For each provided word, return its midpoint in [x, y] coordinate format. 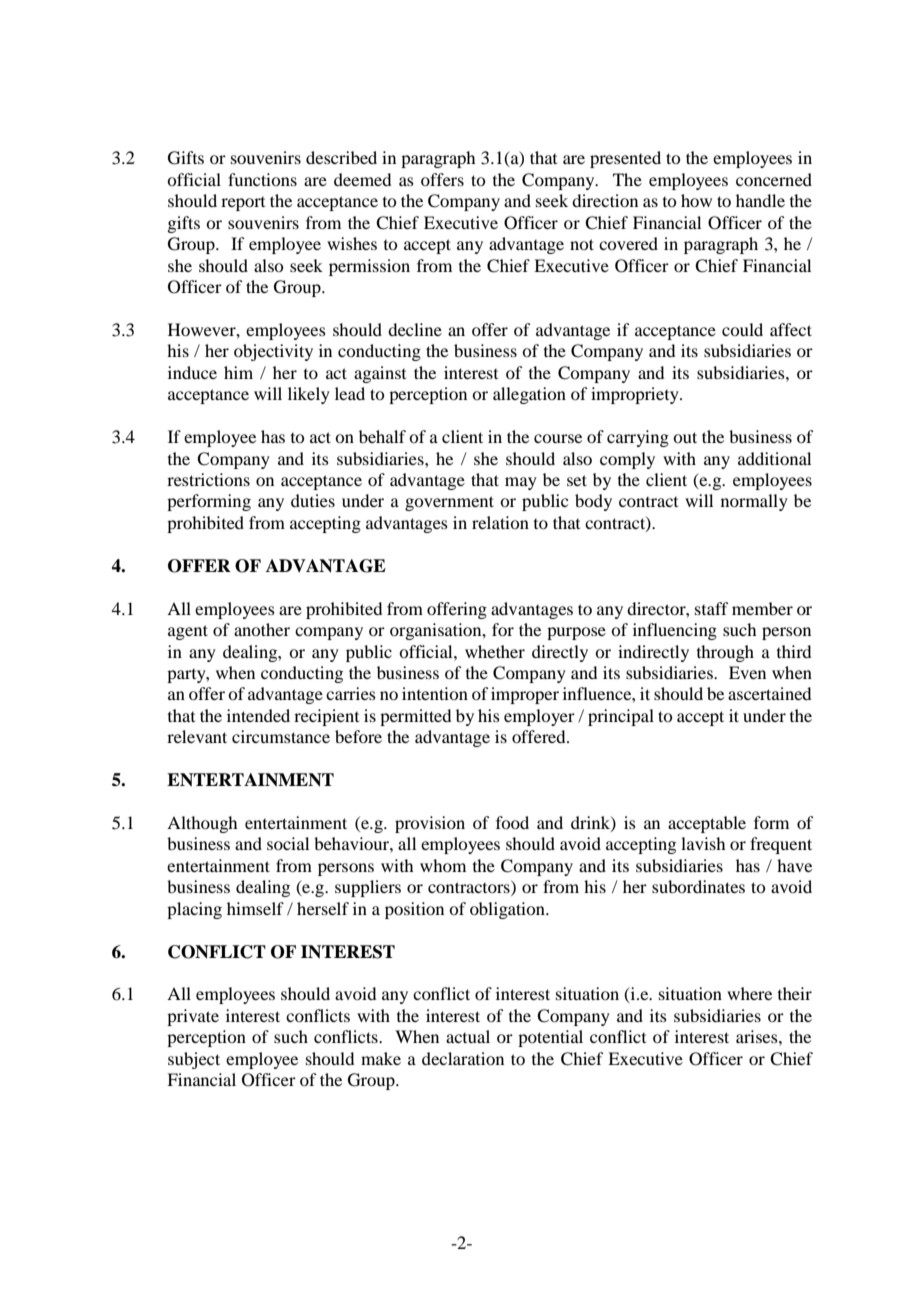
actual [468, 1036]
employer [539, 717]
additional [774, 458]
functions [262, 179]
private [193, 1017]
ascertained [769, 693]
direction [605, 200]
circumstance [281, 736]
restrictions [208, 479]
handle [760, 200]
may [521, 483]
